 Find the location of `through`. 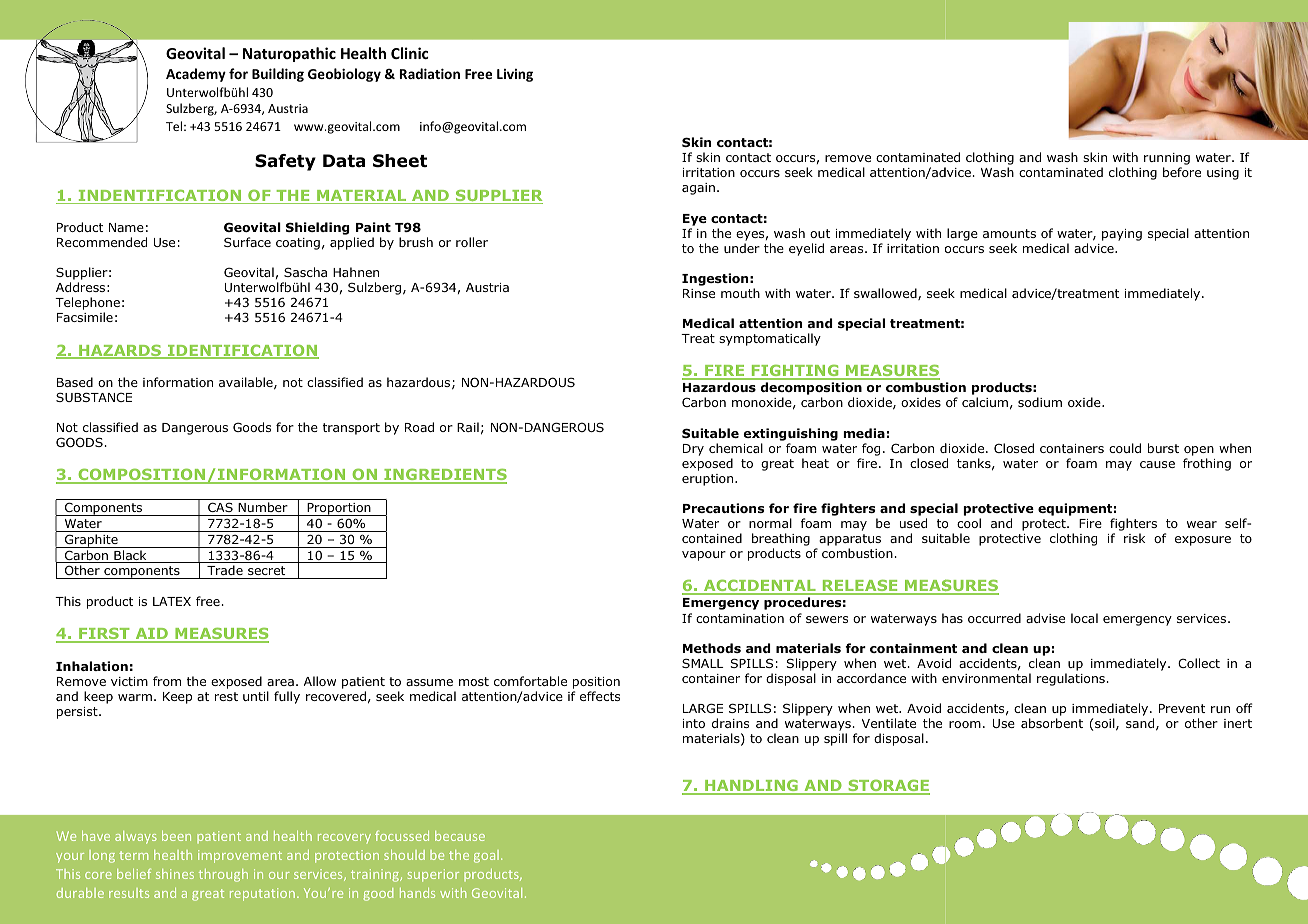

through is located at coordinates (223, 875).
